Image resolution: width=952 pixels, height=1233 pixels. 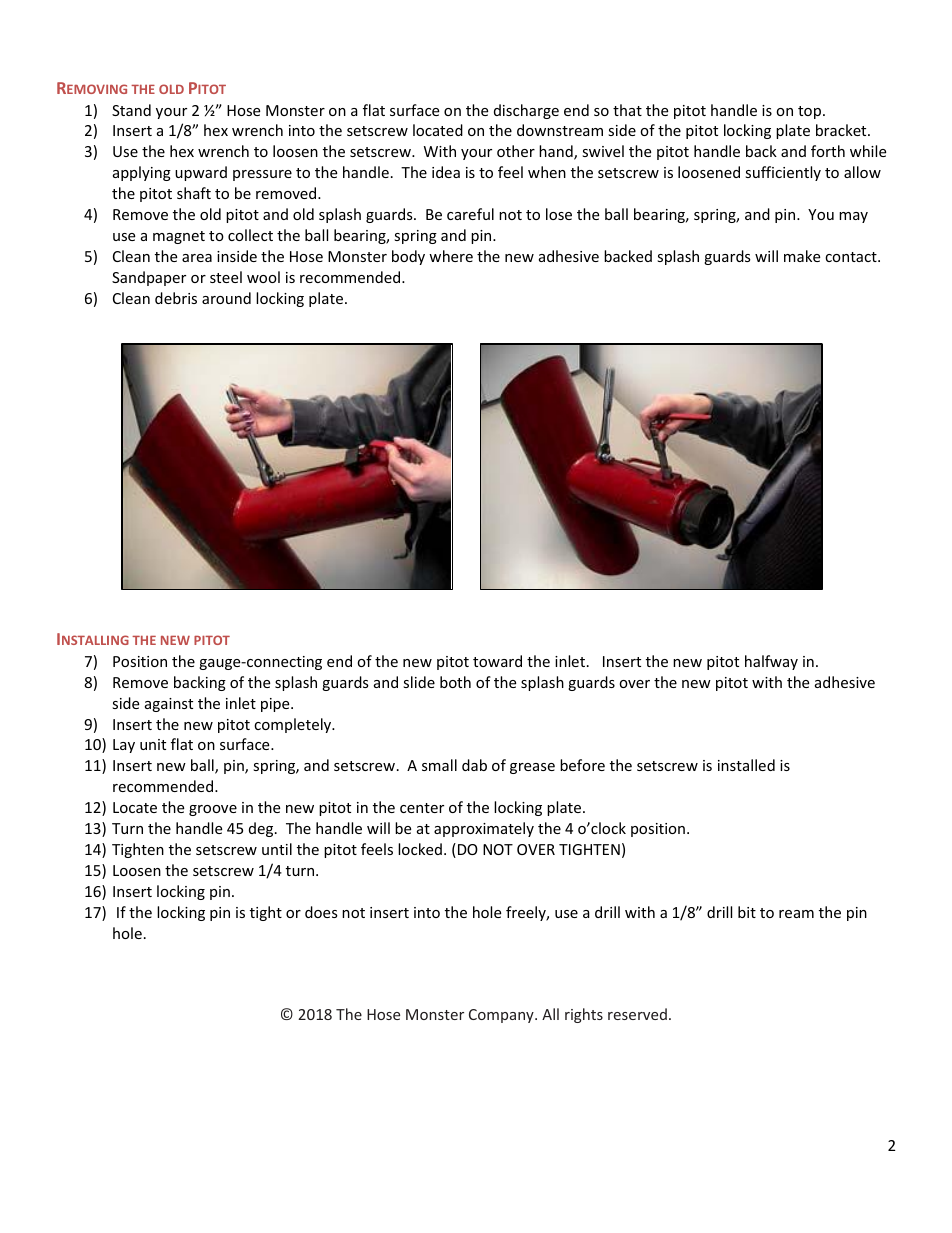 What do you see at coordinates (201, 173) in the page?
I see `upward` at bounding box center [201, 173].
